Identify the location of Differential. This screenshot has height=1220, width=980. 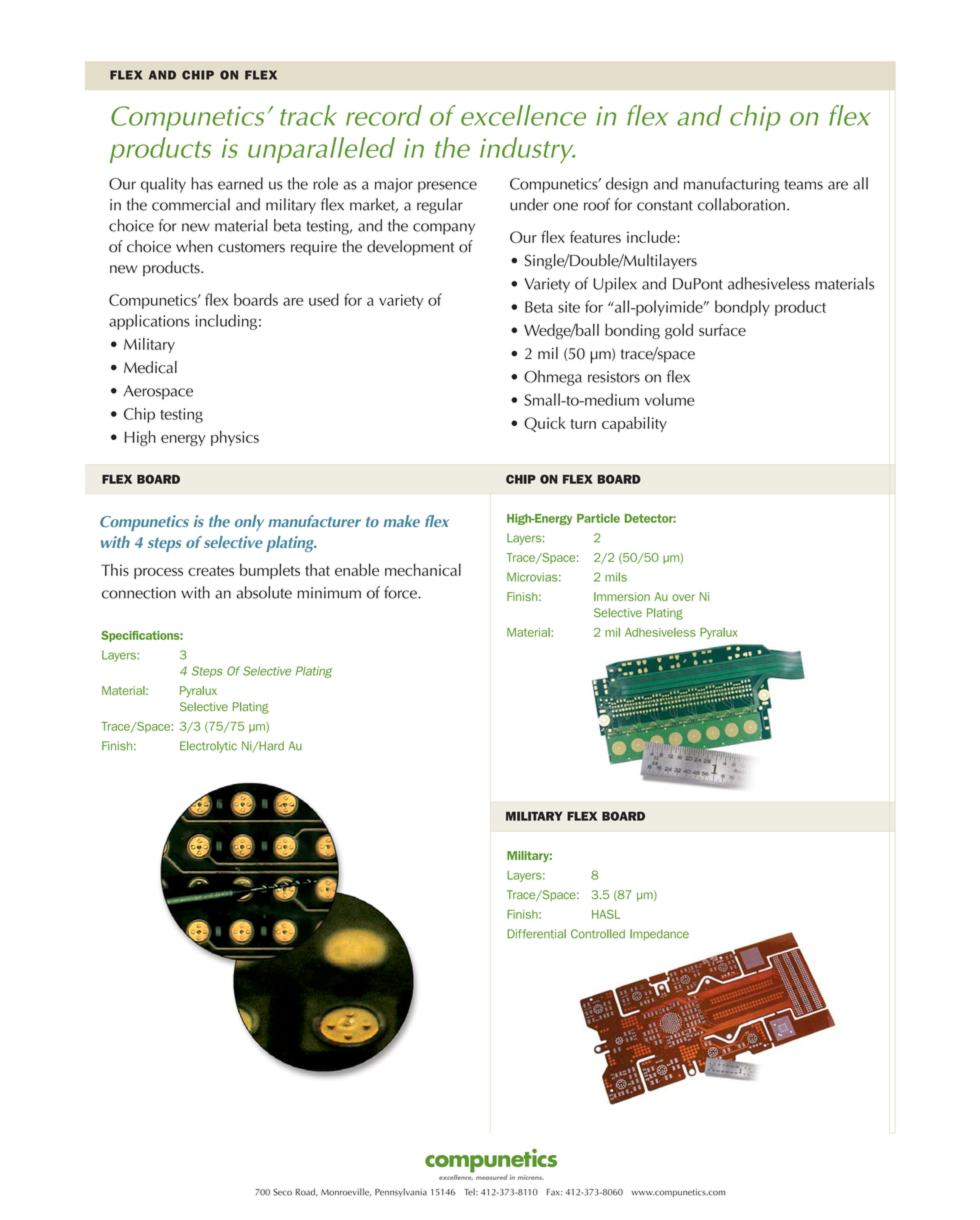
(536, 934).
